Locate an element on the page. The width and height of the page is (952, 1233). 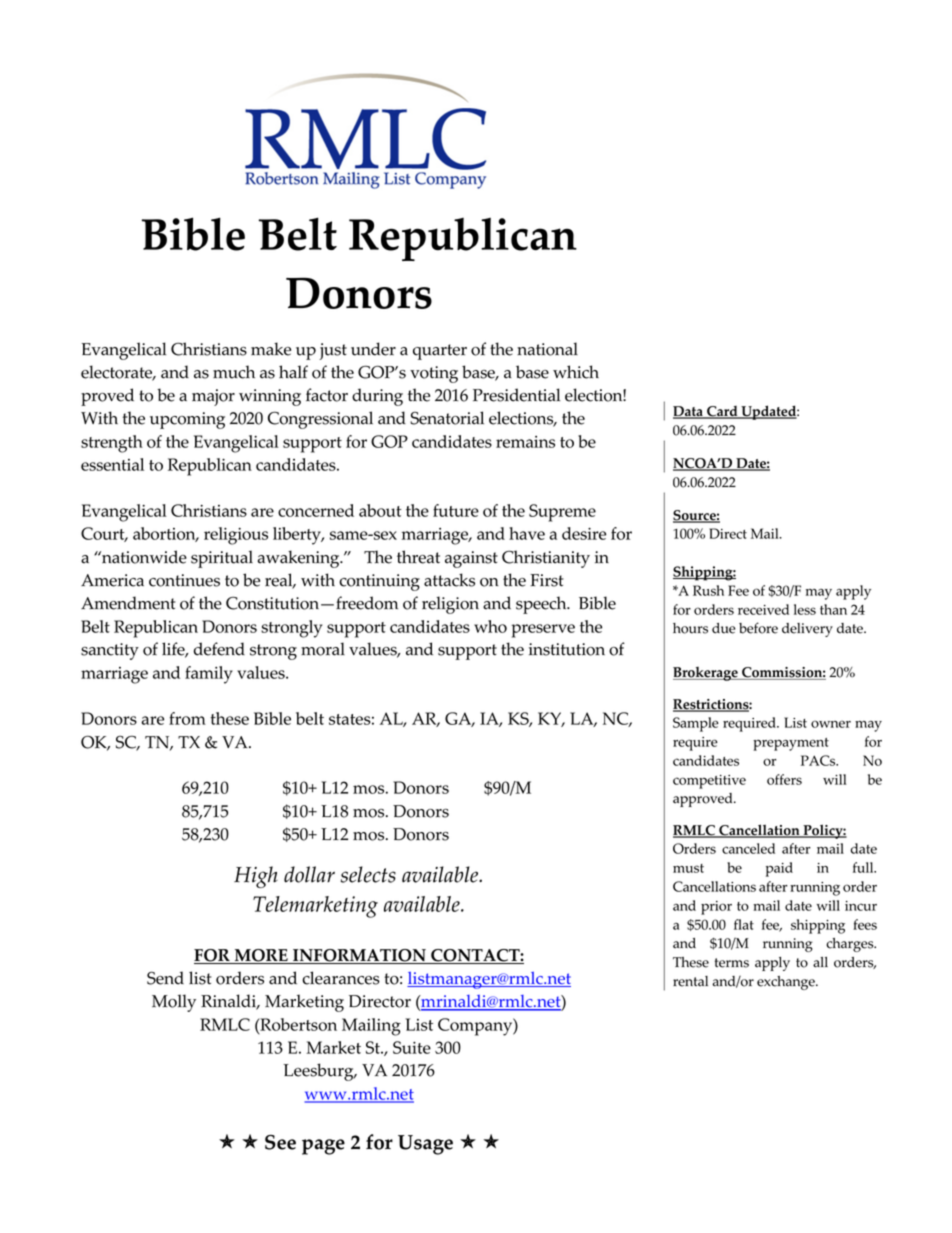
exchange is located at coordinates (787, 983).
